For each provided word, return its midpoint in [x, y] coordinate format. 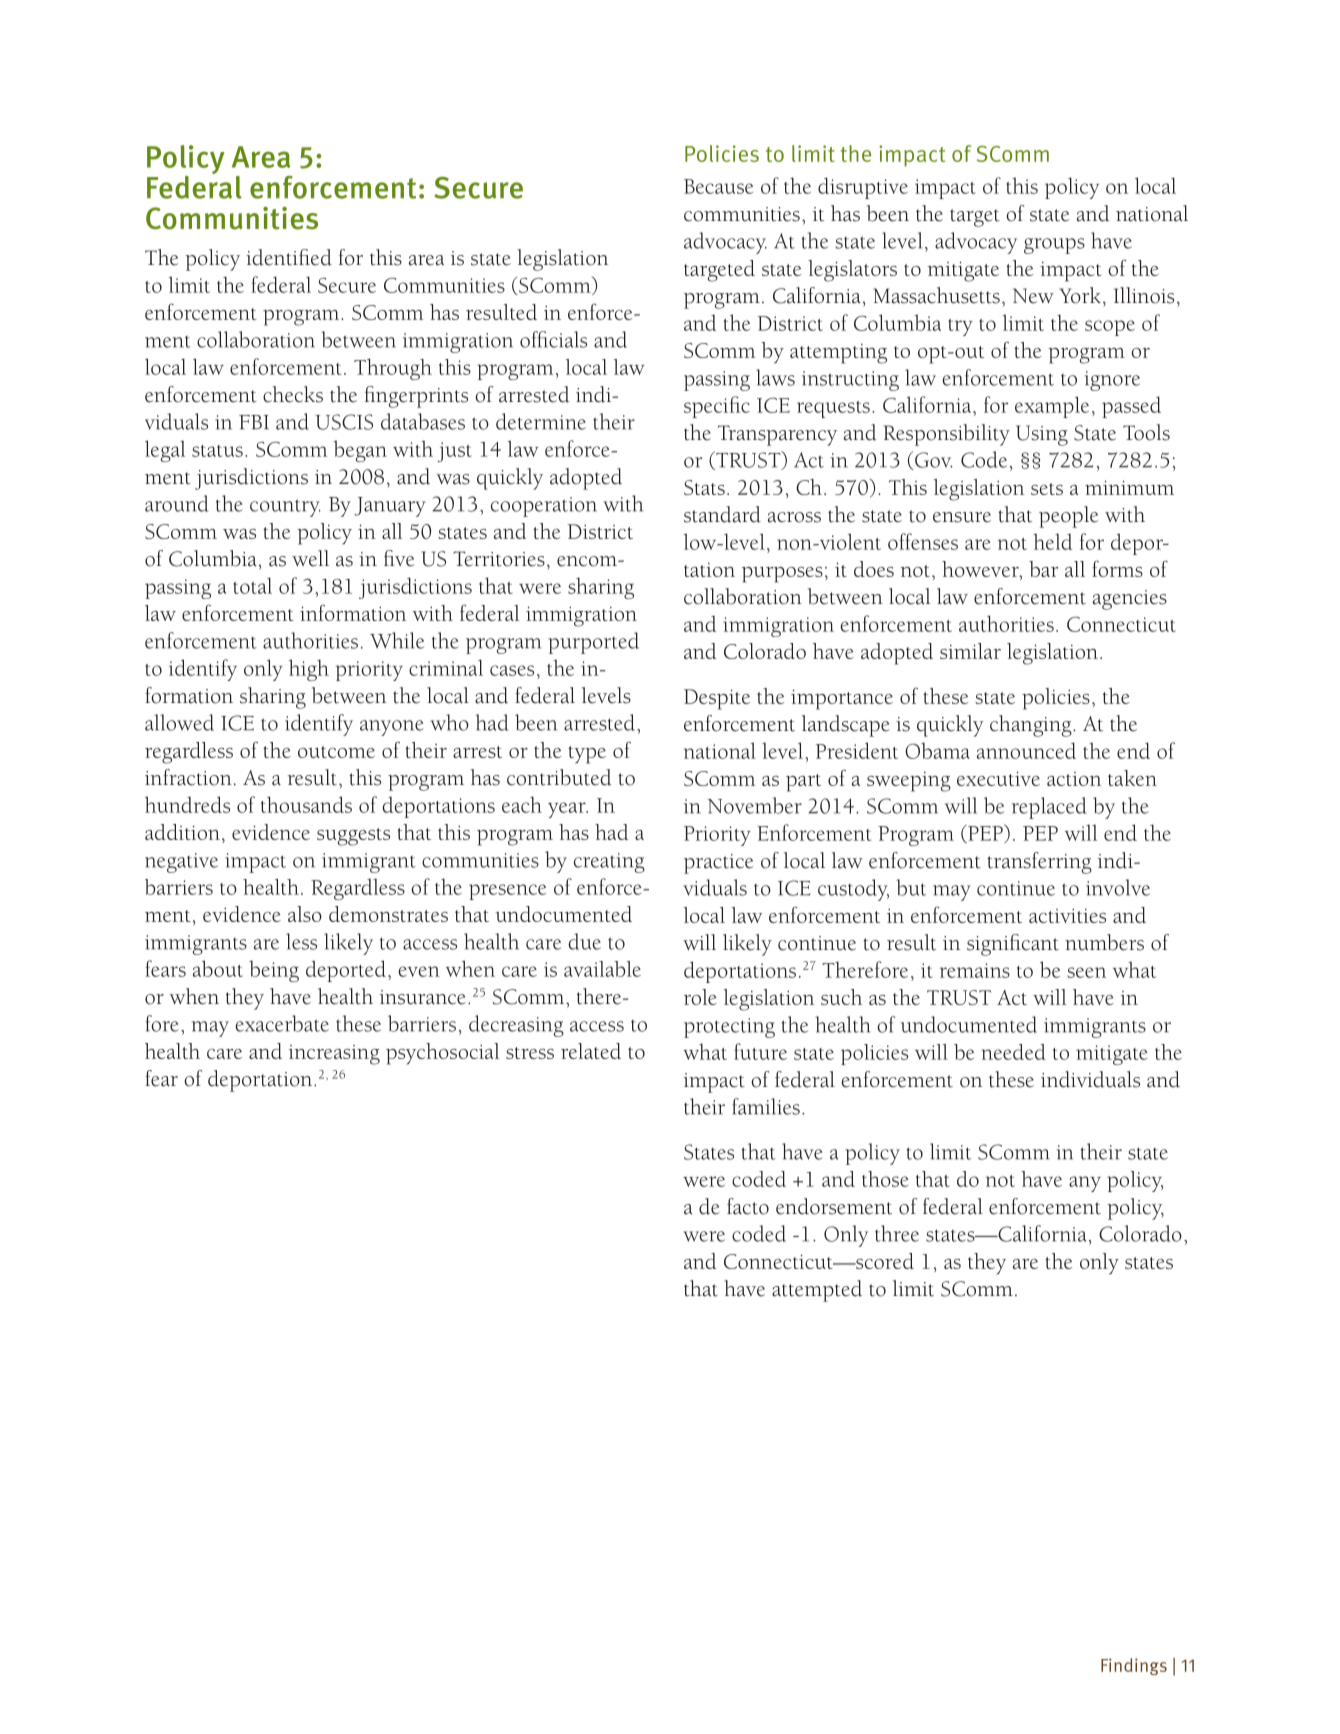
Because [718, 186]
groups [1054, 246]
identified [289, 257]
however [981, 570]
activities [1067, 916]
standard [722, 514]
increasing [334, 1055]
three [897, 1233]
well [310, 558]
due [584, 941]
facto [748, 1206]
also [305, 914]
